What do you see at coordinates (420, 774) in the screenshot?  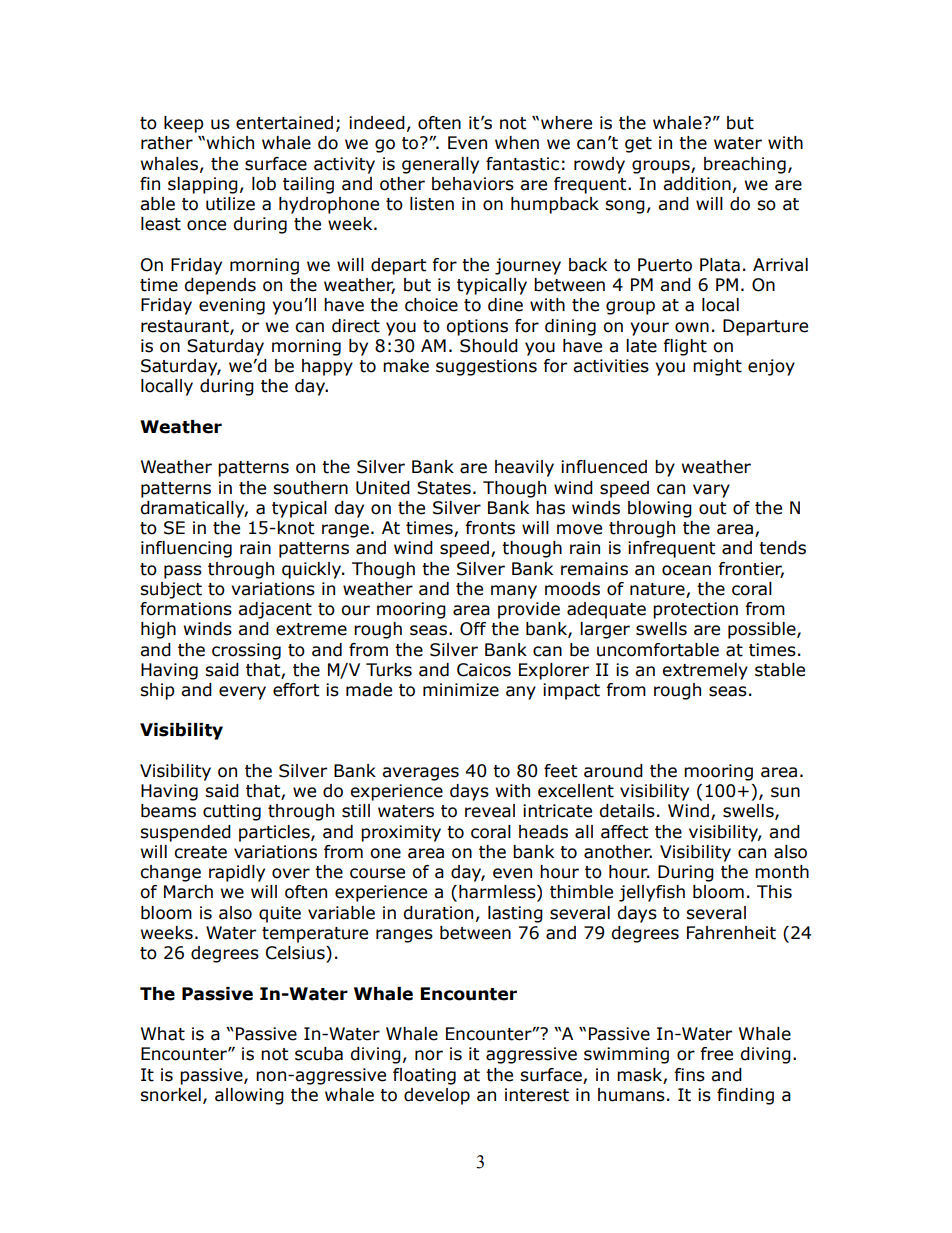 I see `averages` at bounding box center [420, 774].
